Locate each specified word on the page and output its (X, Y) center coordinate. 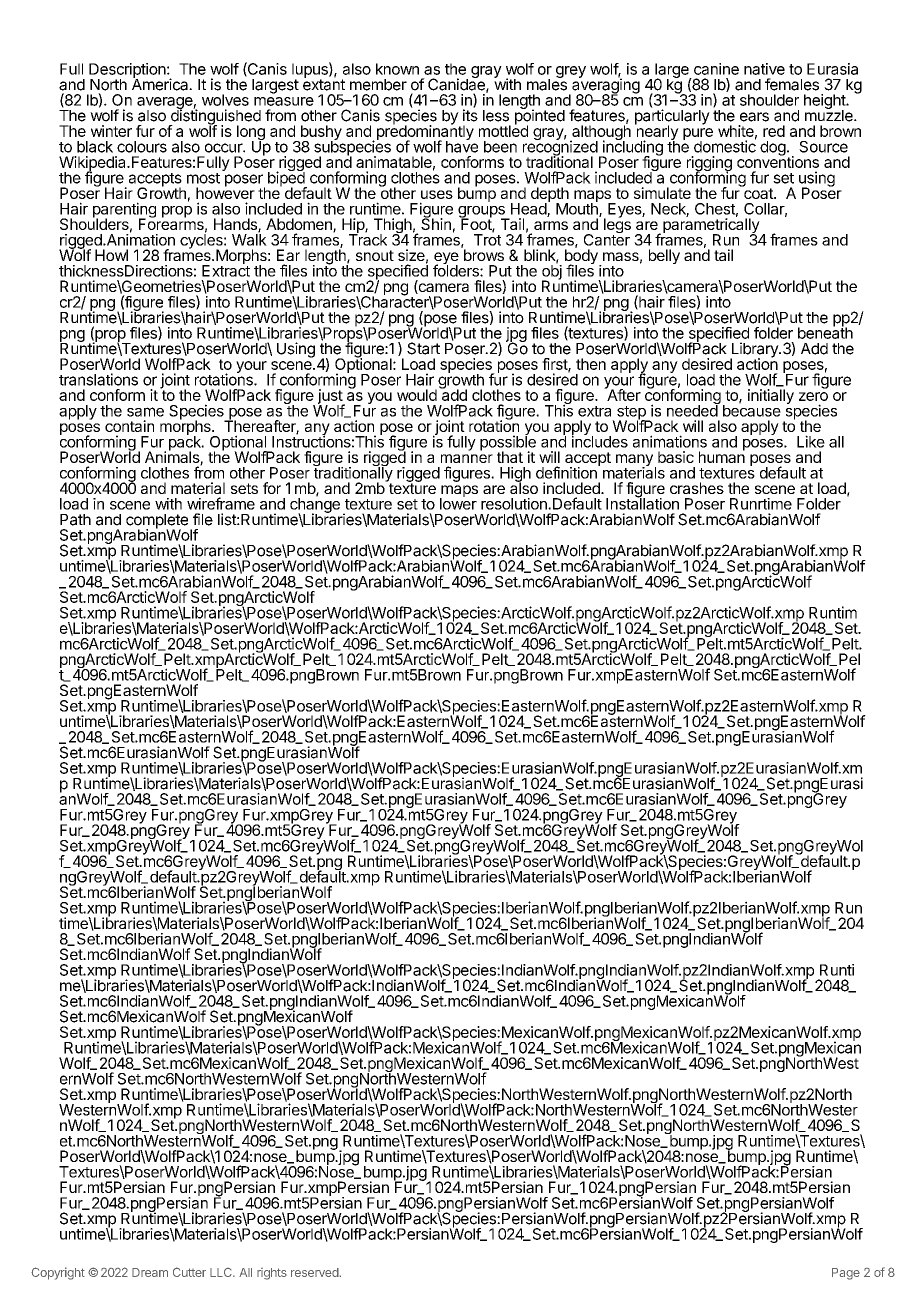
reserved (315, 1272)
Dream (150, 1272)
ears (754, 117)
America (161, 83)
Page (846, 1274)
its (470, 115)
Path (75, 520)
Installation (642, 503)
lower (458, 503)
